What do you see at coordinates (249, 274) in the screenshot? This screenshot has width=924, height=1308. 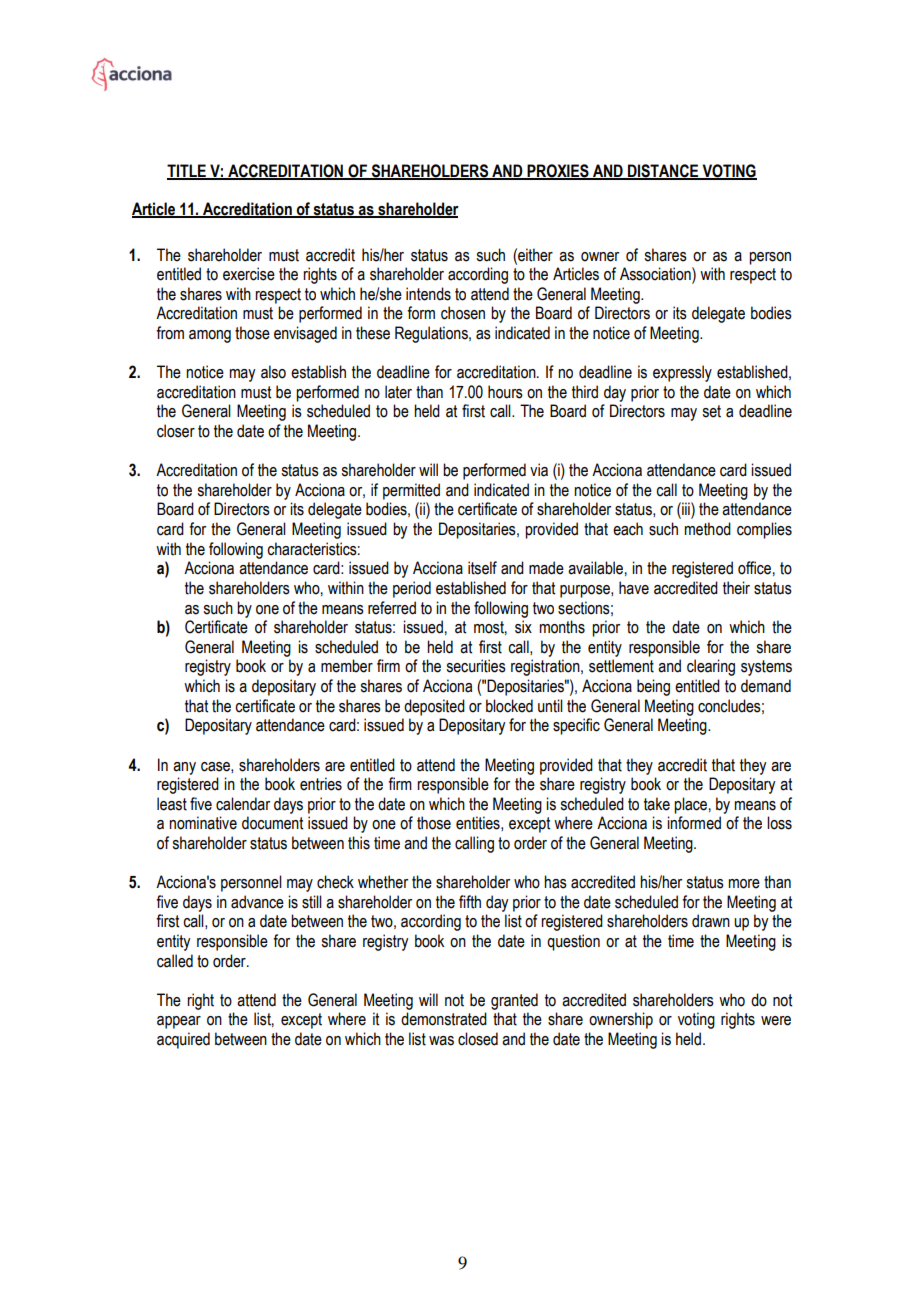 I see `exercise` at bounding box center [249, 274].
